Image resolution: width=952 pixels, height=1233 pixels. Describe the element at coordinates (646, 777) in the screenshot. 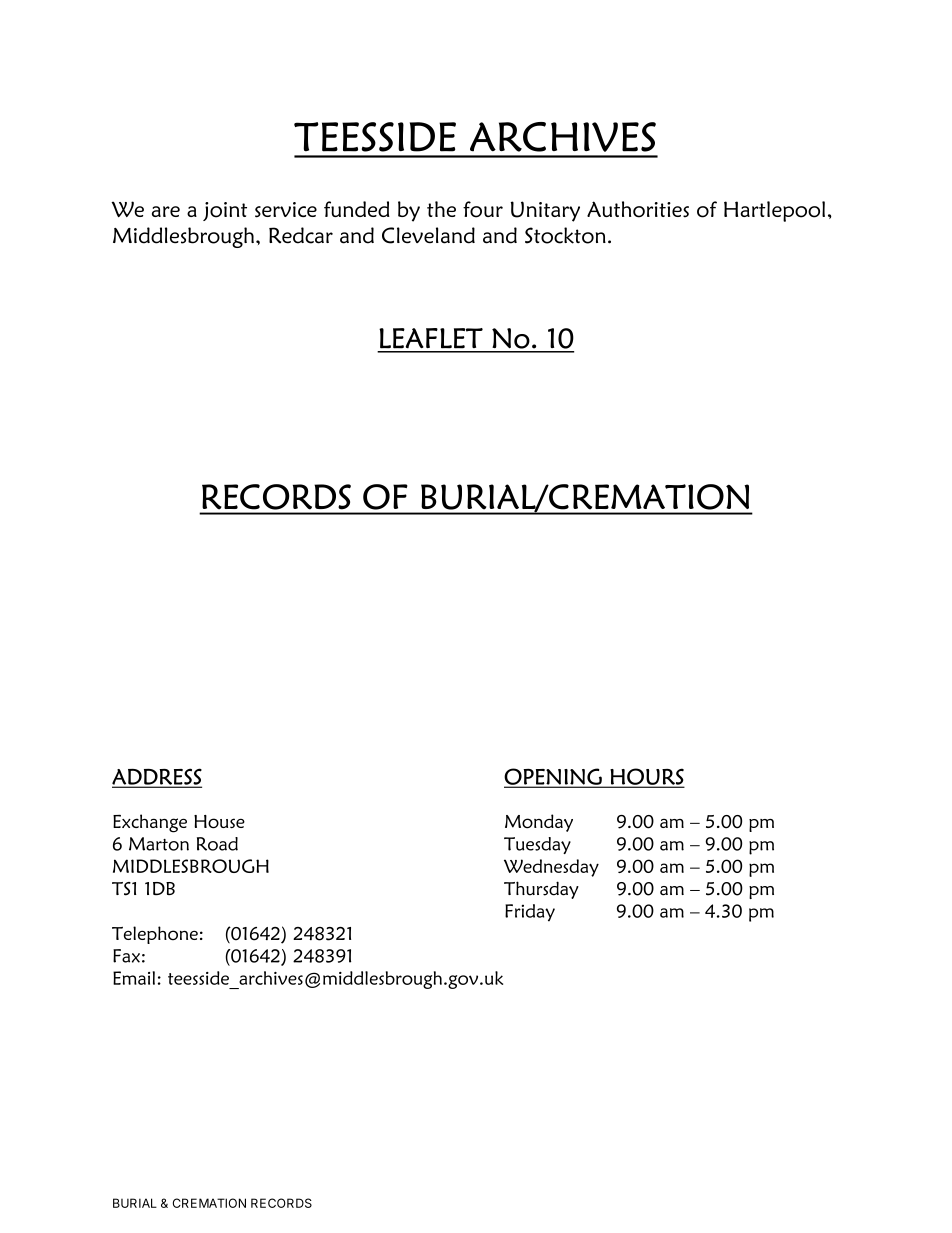

I see `HOURS` at that location.
